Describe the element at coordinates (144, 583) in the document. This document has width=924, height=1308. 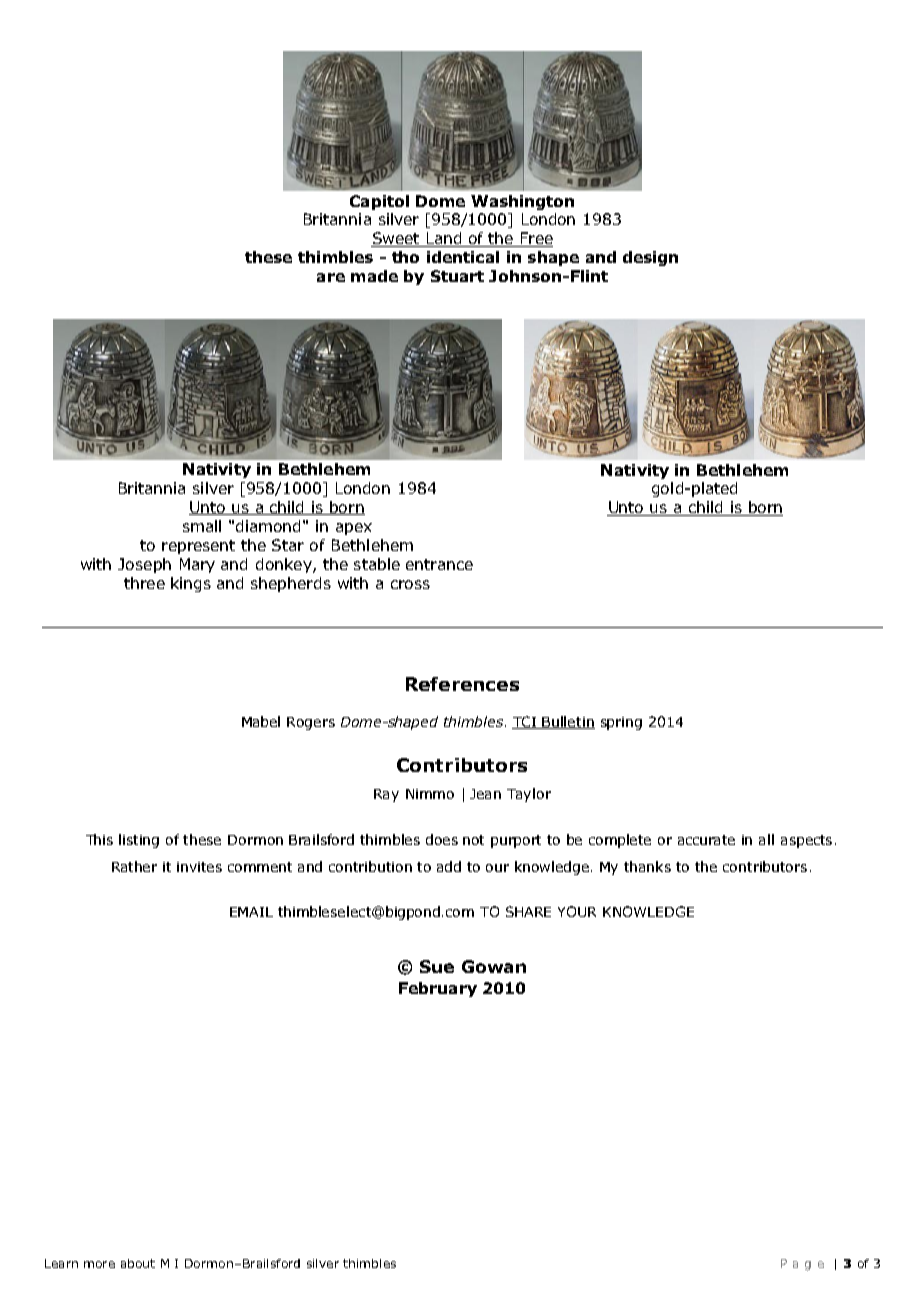
I see `three` at that location.
